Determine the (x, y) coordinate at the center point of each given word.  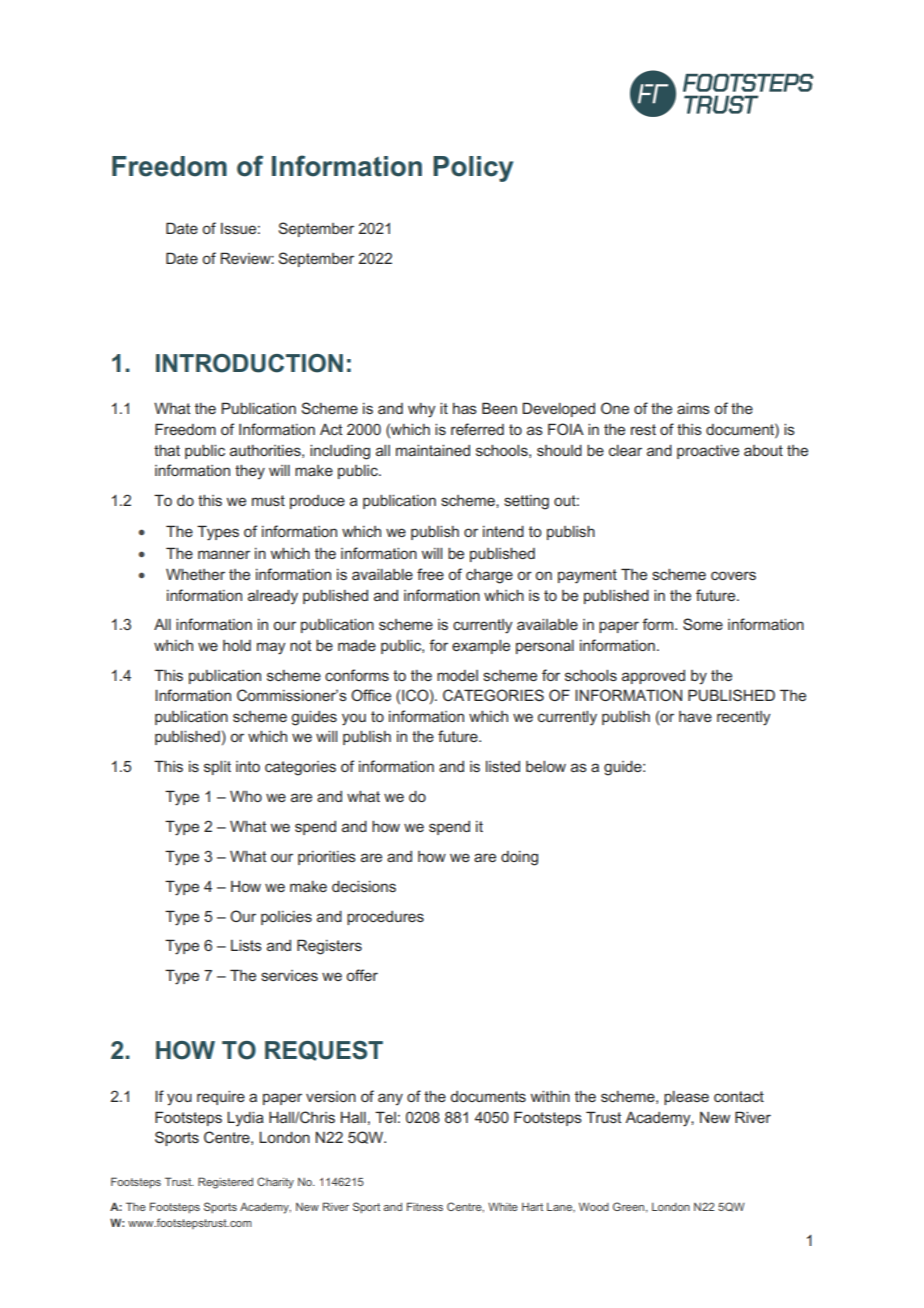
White (503, 1207)
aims (693, 408)
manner (224, 554)
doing (519, 858)
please (686, 1098)
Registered (225, 1183)
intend (503, 531)
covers (733, 575)
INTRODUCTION (249, 363)
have (695, 716)
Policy (473, 169)
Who (246, 796)
